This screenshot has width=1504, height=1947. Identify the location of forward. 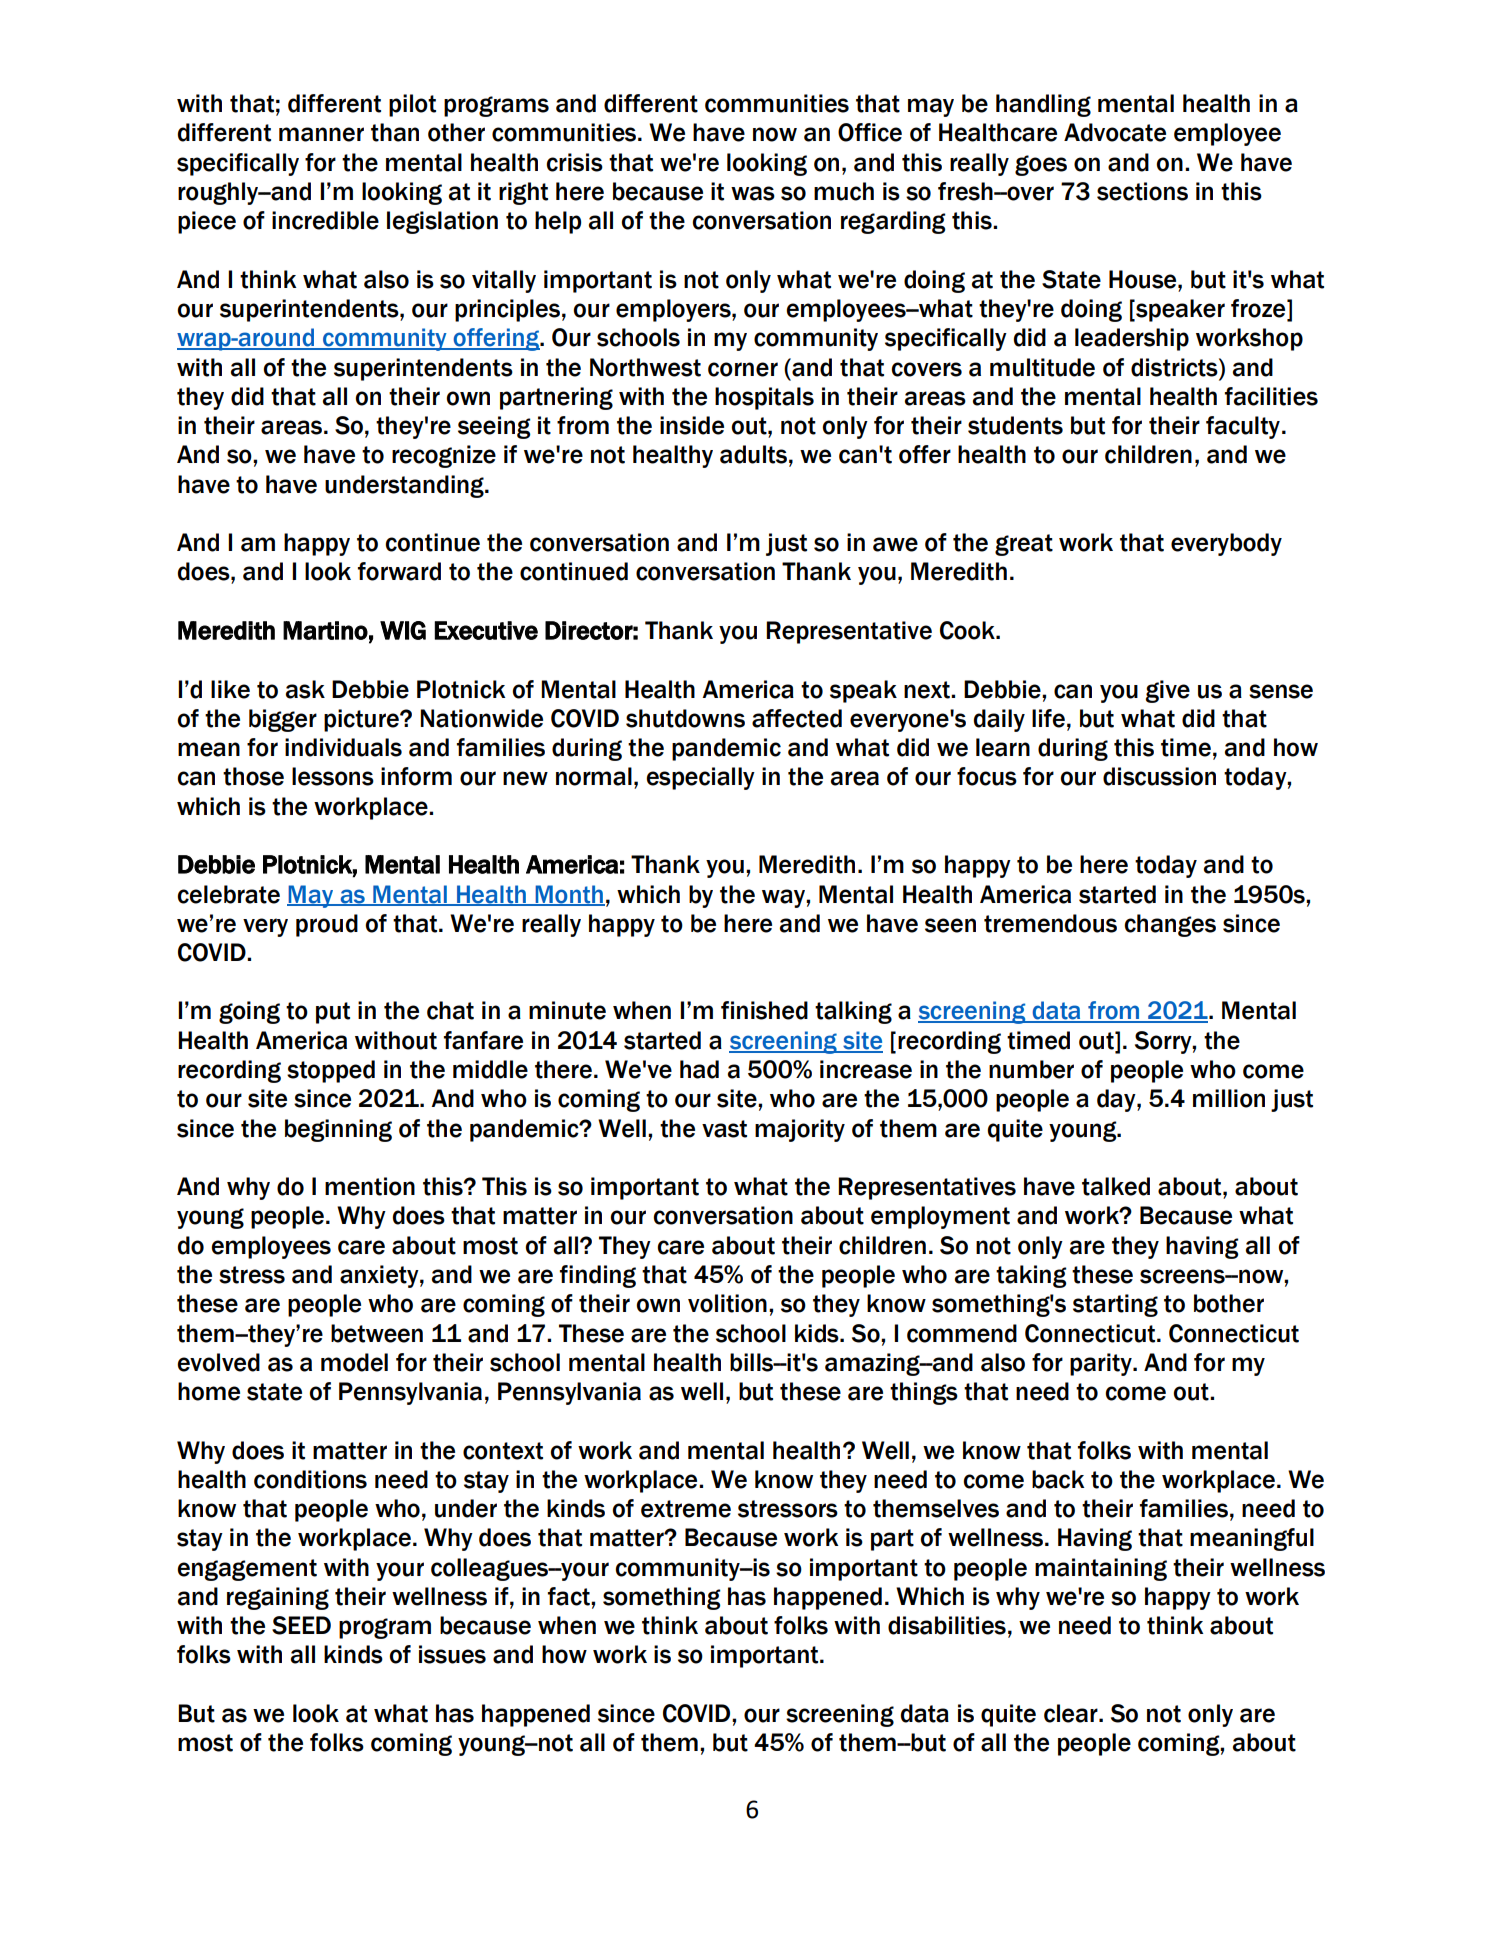
(399, 571).
